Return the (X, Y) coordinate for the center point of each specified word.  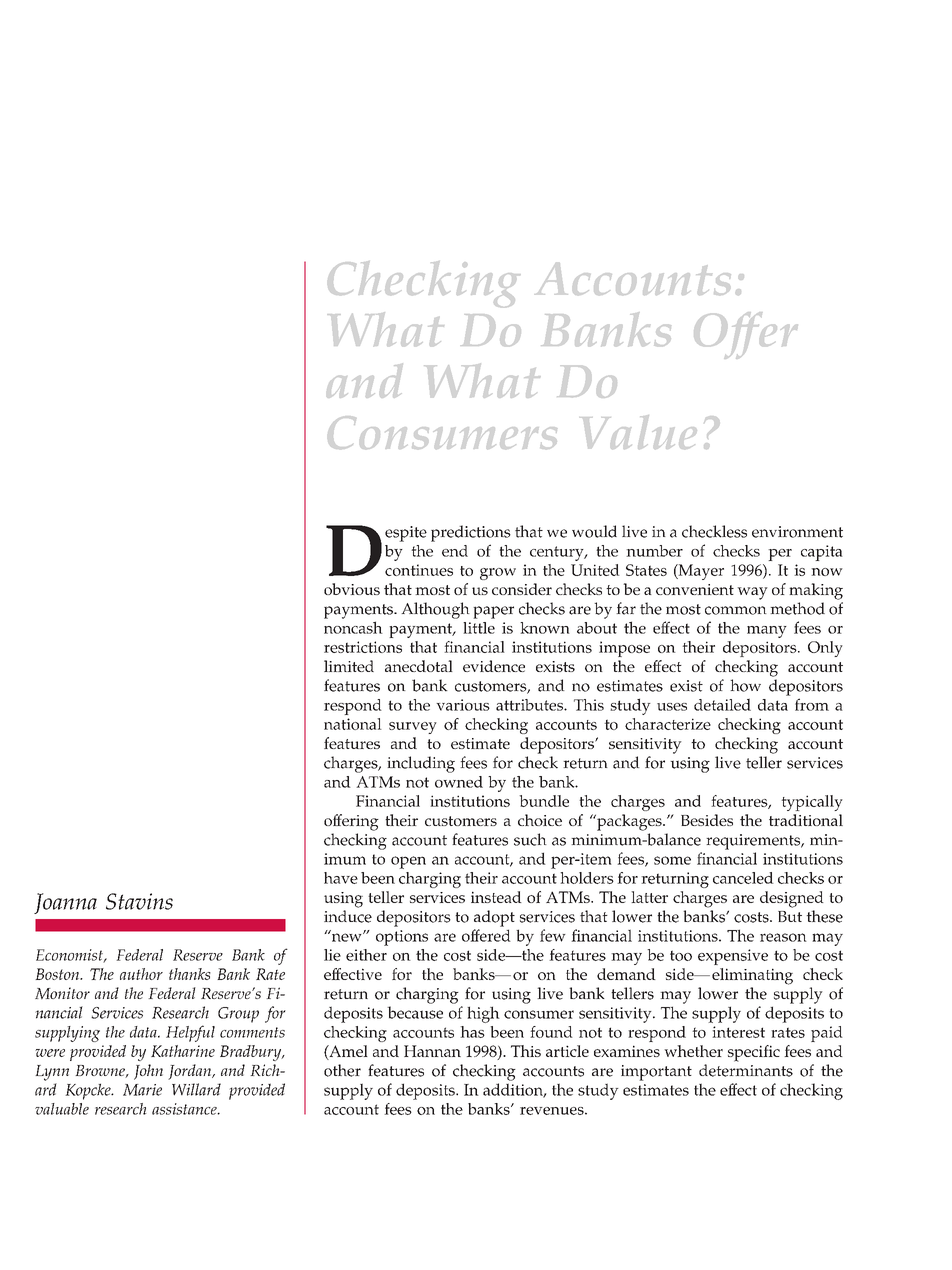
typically (812, 803)
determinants (746, 1070)
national (353, 724)
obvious (352, 589)
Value (639, 432)
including (421, 764)
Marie (142, 1090)
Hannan (432, 1051)
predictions (471, 533)
